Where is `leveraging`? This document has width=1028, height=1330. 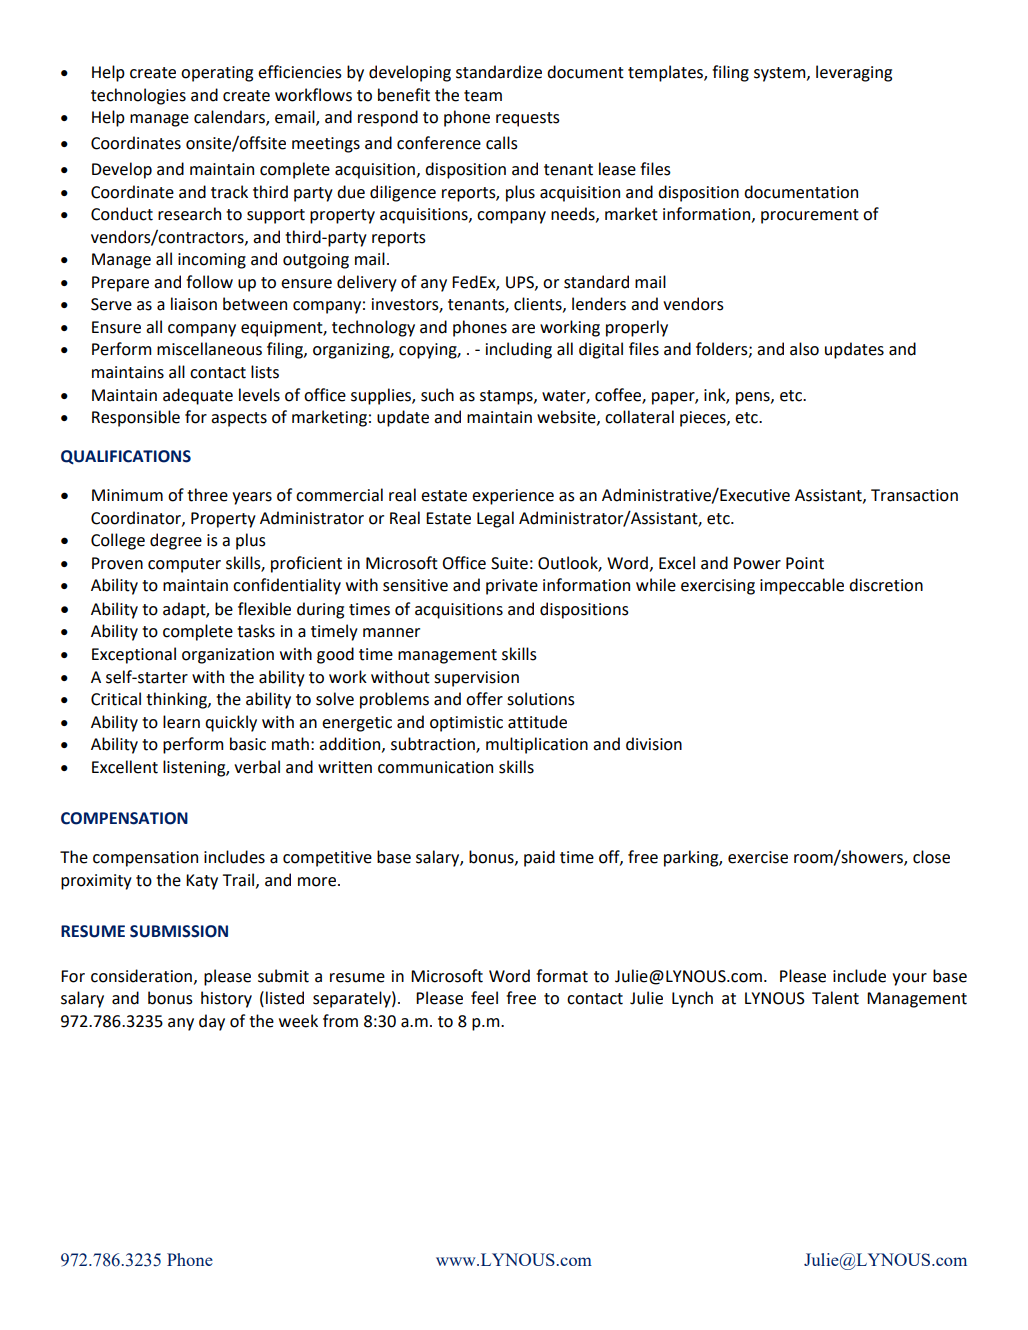
leveraging is located at coordinates (854, 73).
